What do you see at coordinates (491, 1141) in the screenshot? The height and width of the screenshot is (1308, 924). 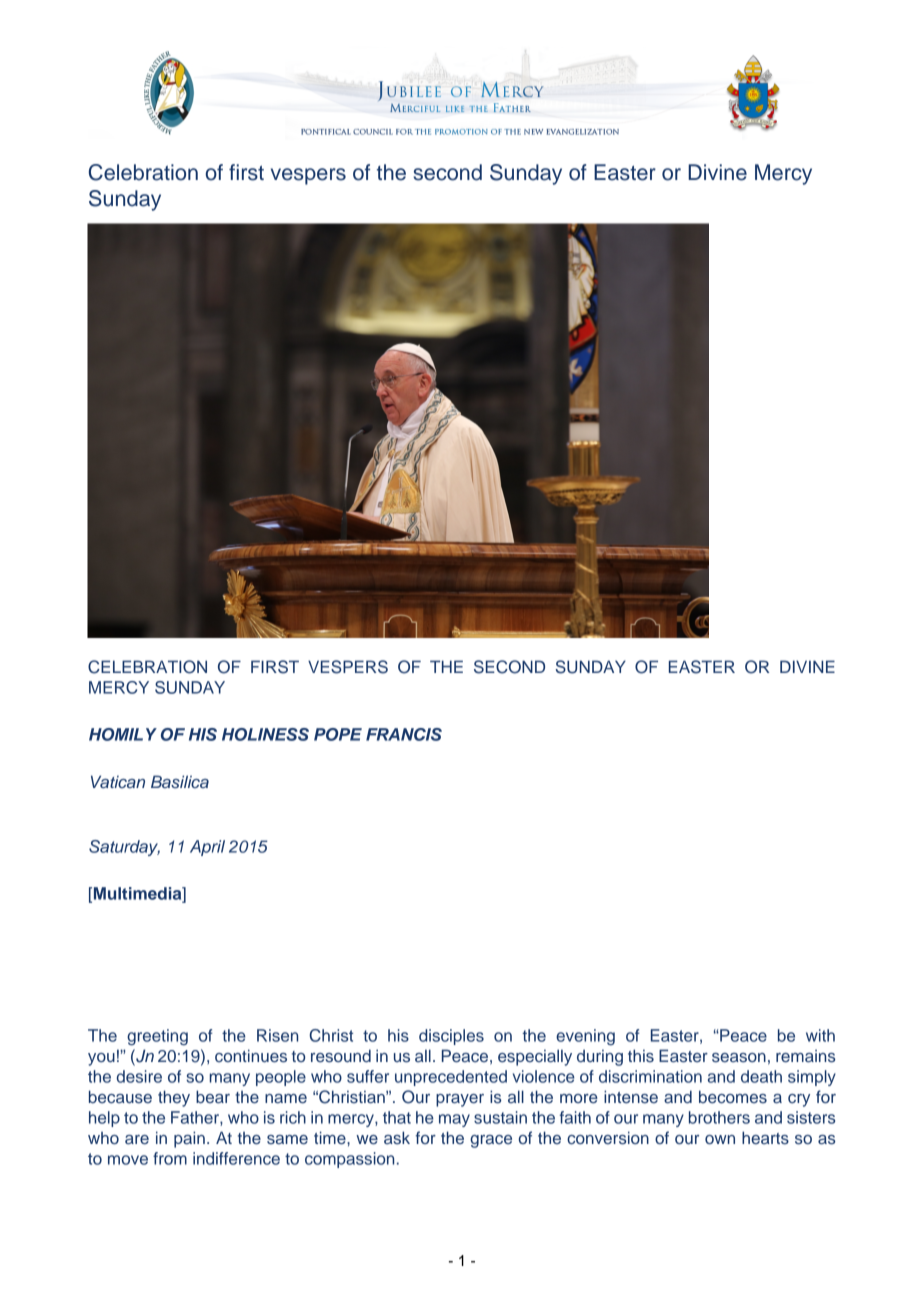 I see `grace` at bounding box center [491, 1141].
